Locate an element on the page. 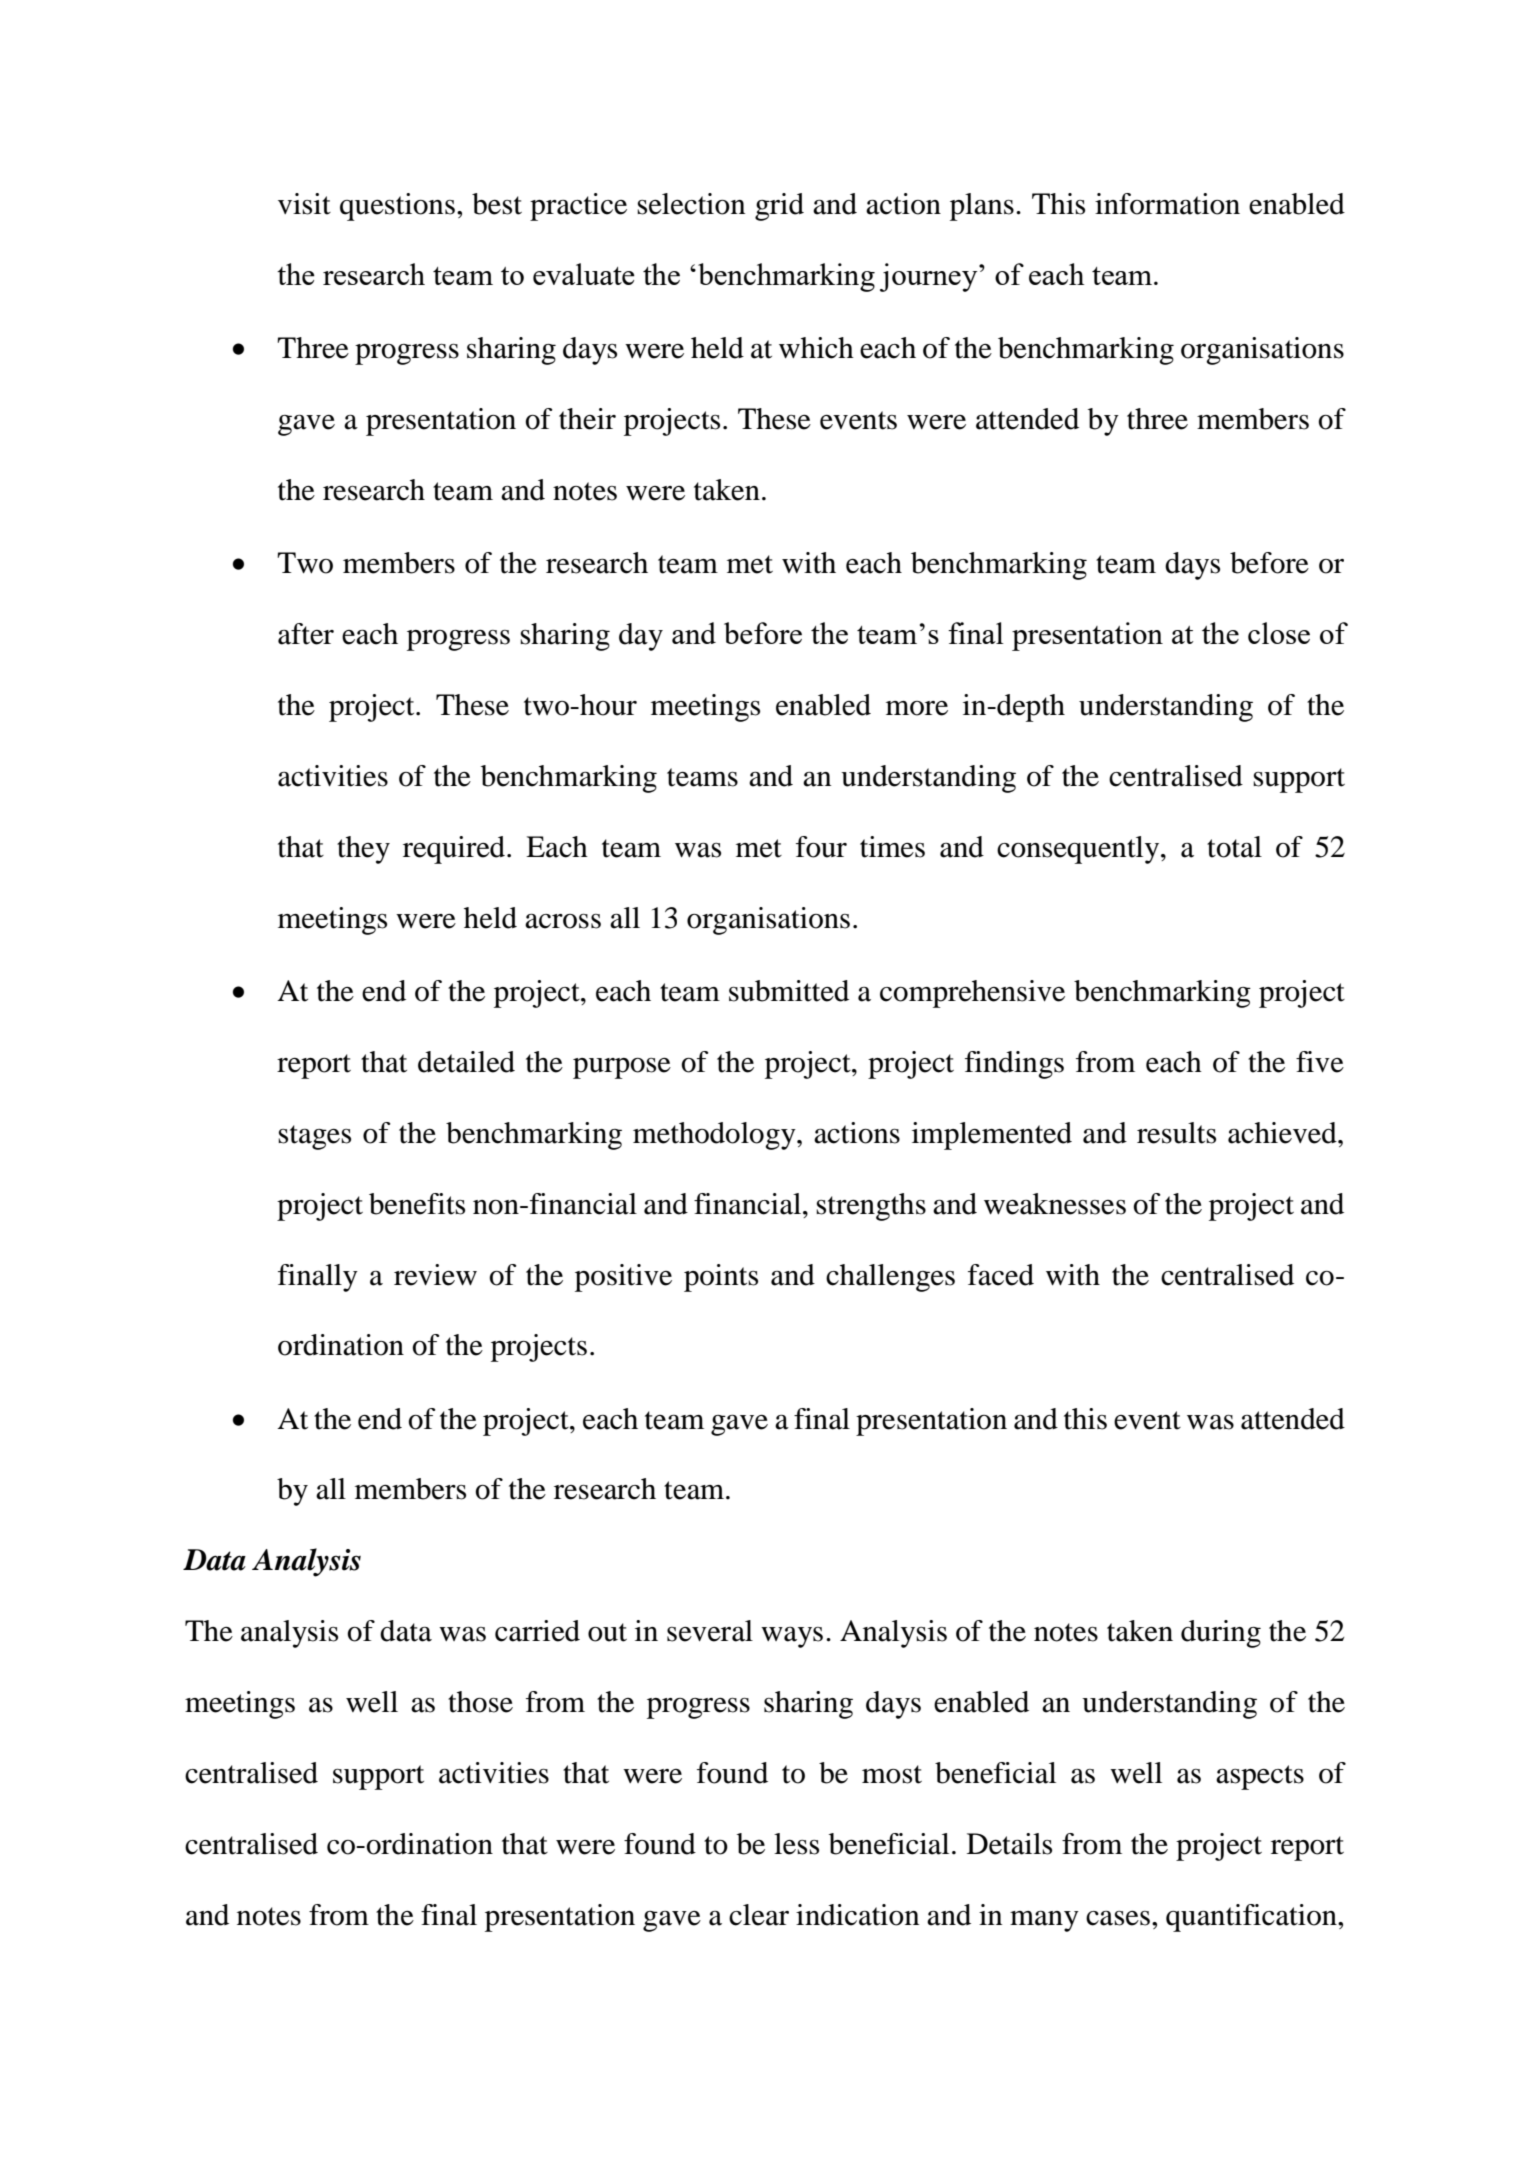  challenges is located at coordinates (890, 1278).
